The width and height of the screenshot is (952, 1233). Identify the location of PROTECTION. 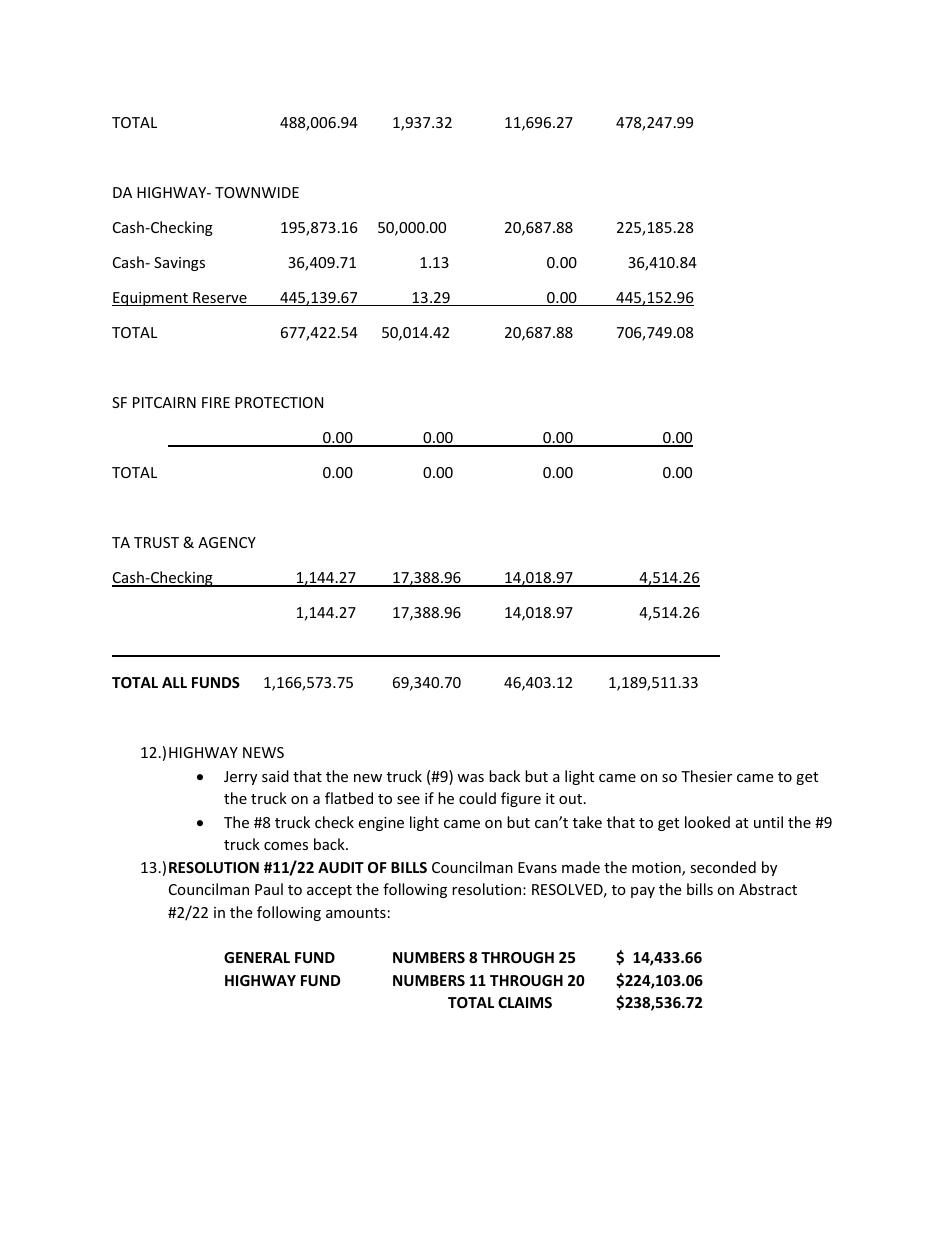
(279, 402).
